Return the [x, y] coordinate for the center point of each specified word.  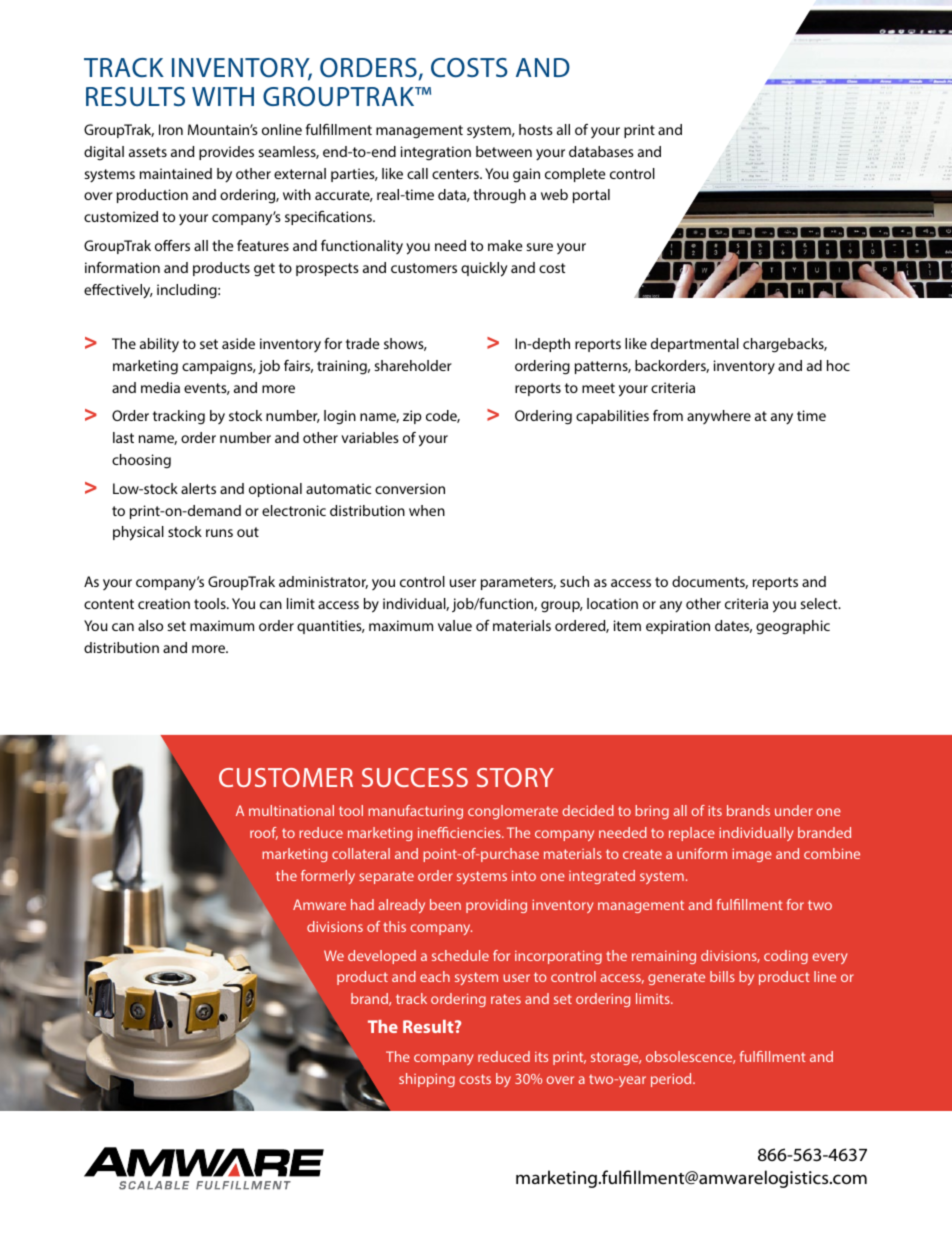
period [672, 1080]
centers [456, 174]
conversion [410, 488]
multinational [291, 810]
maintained [176, 173]
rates [506, 999]
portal [591, 196]
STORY [515, 777]
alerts [198, 488]
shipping [427, 1080]
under [794, 810]
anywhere [719, 417]
